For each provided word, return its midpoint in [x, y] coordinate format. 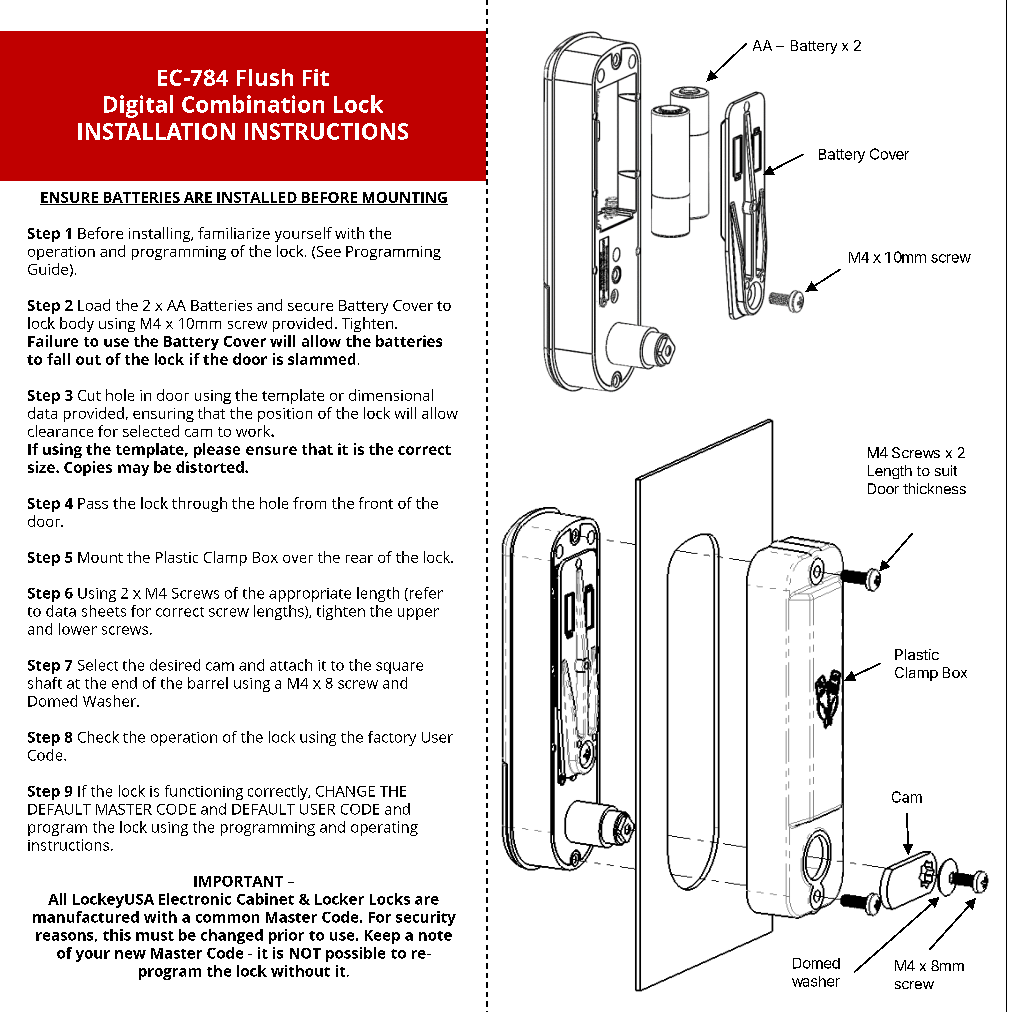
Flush [265, 77]
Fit [316, 77]
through [199, 504]
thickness [934, 488]
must [155, 936]
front [376, 503]
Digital [138, 106]
